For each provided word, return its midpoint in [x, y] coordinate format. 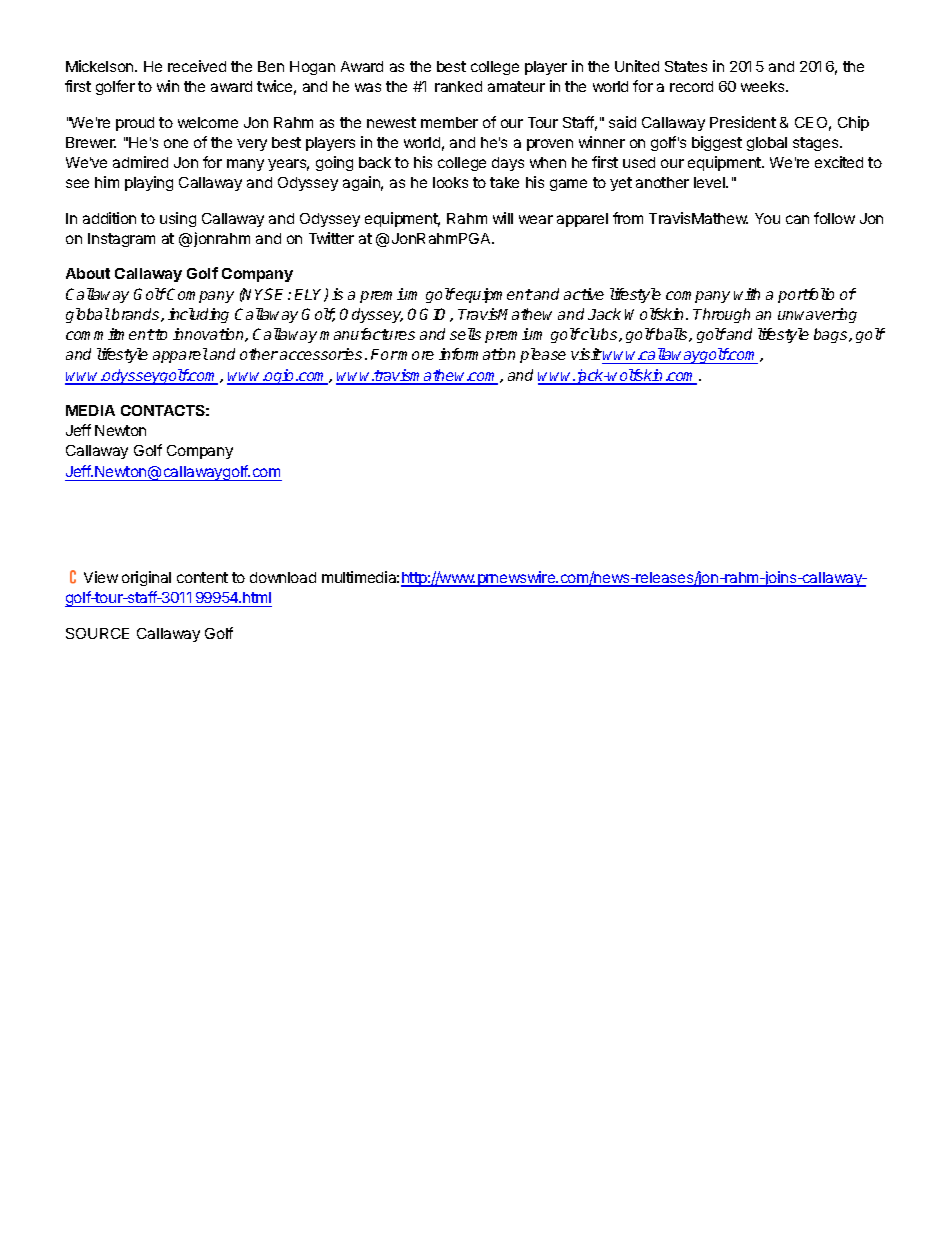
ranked [458, 86]
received [197, 66]
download [283, 577]
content [202, 577]
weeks [764, 86]
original [146, 578]
